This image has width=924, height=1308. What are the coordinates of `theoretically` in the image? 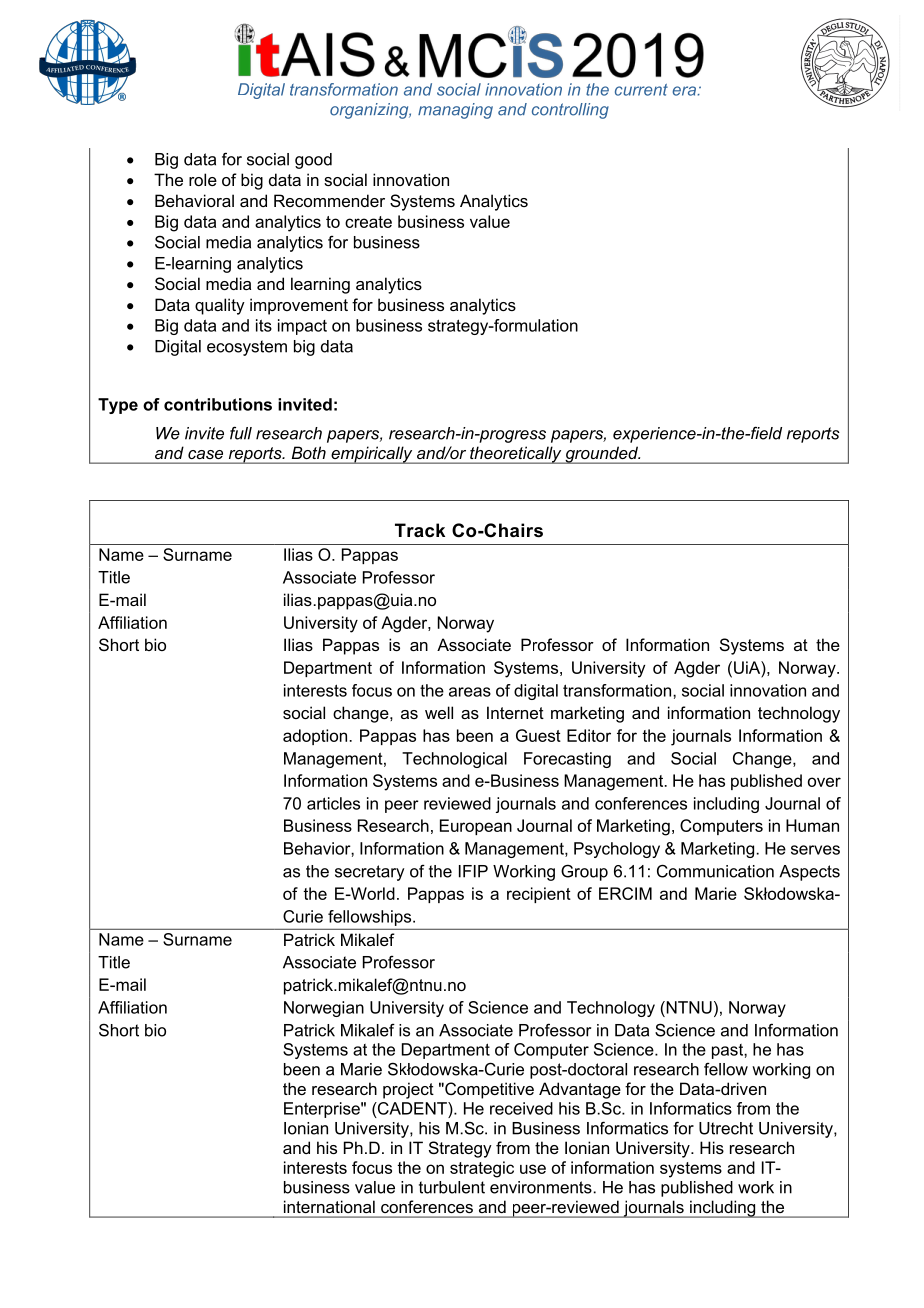 It's located at (516, 455).
